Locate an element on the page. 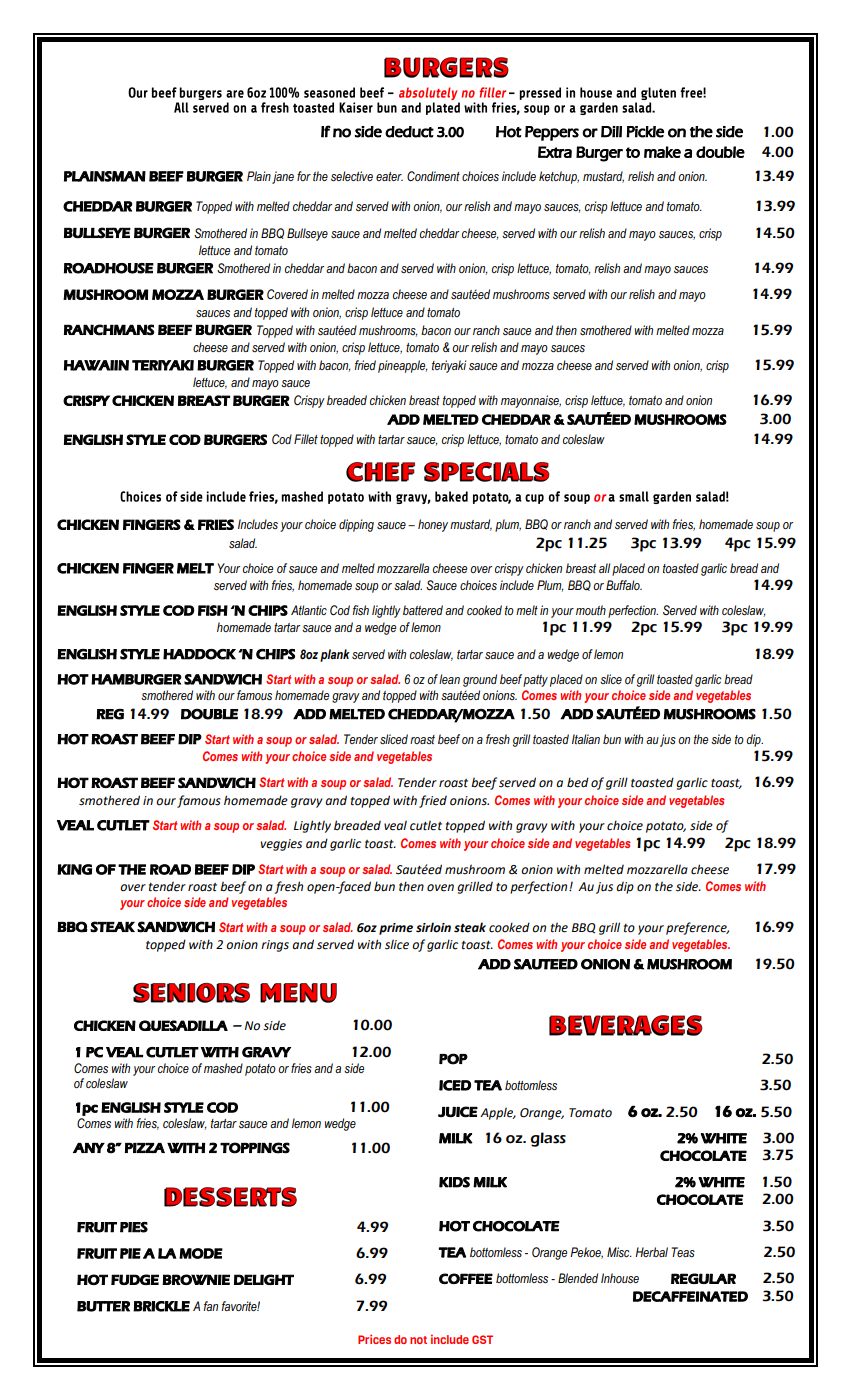  dipping is located at coordinates (356, 525).
